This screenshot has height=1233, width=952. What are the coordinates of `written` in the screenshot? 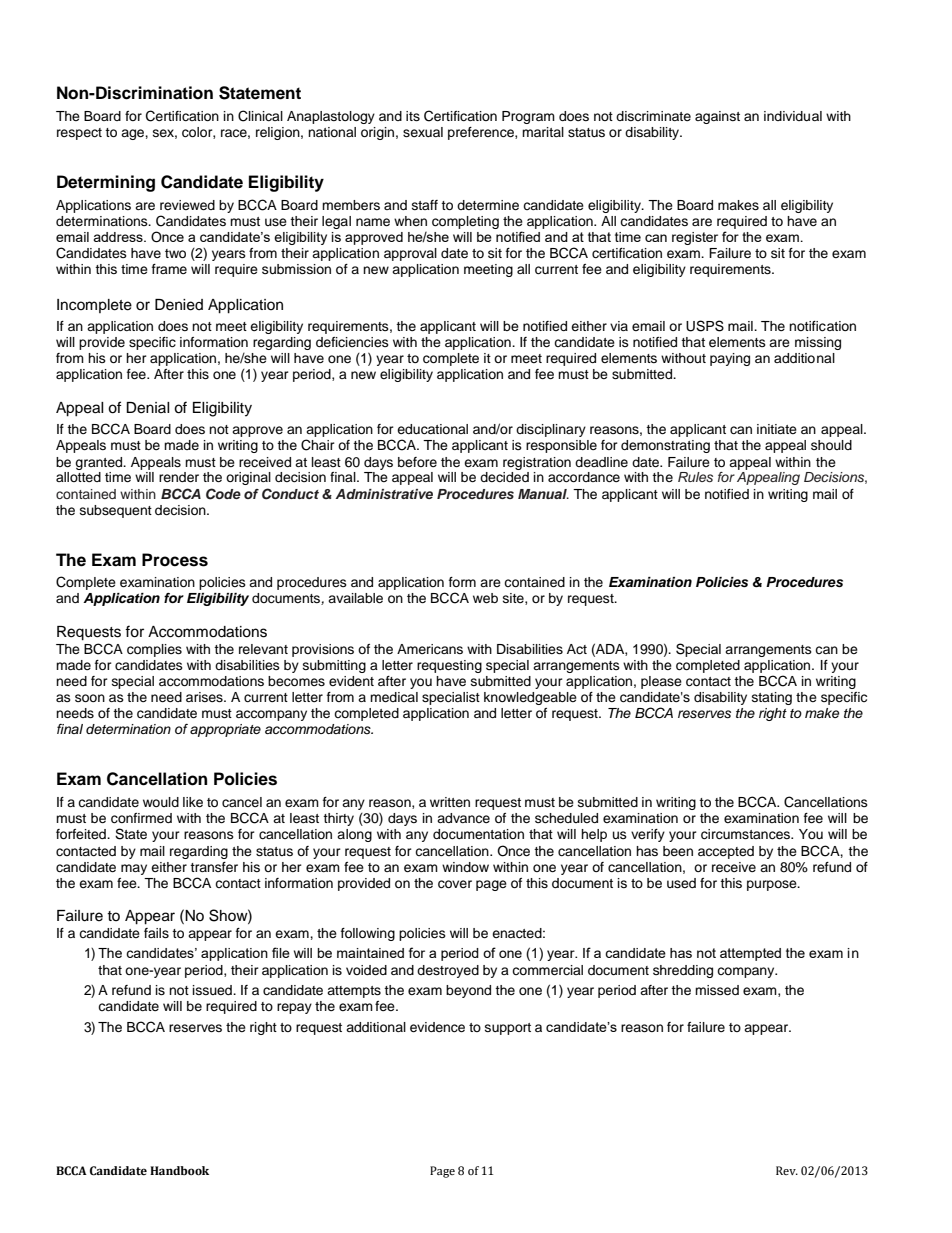 It's located at (450, 802).
